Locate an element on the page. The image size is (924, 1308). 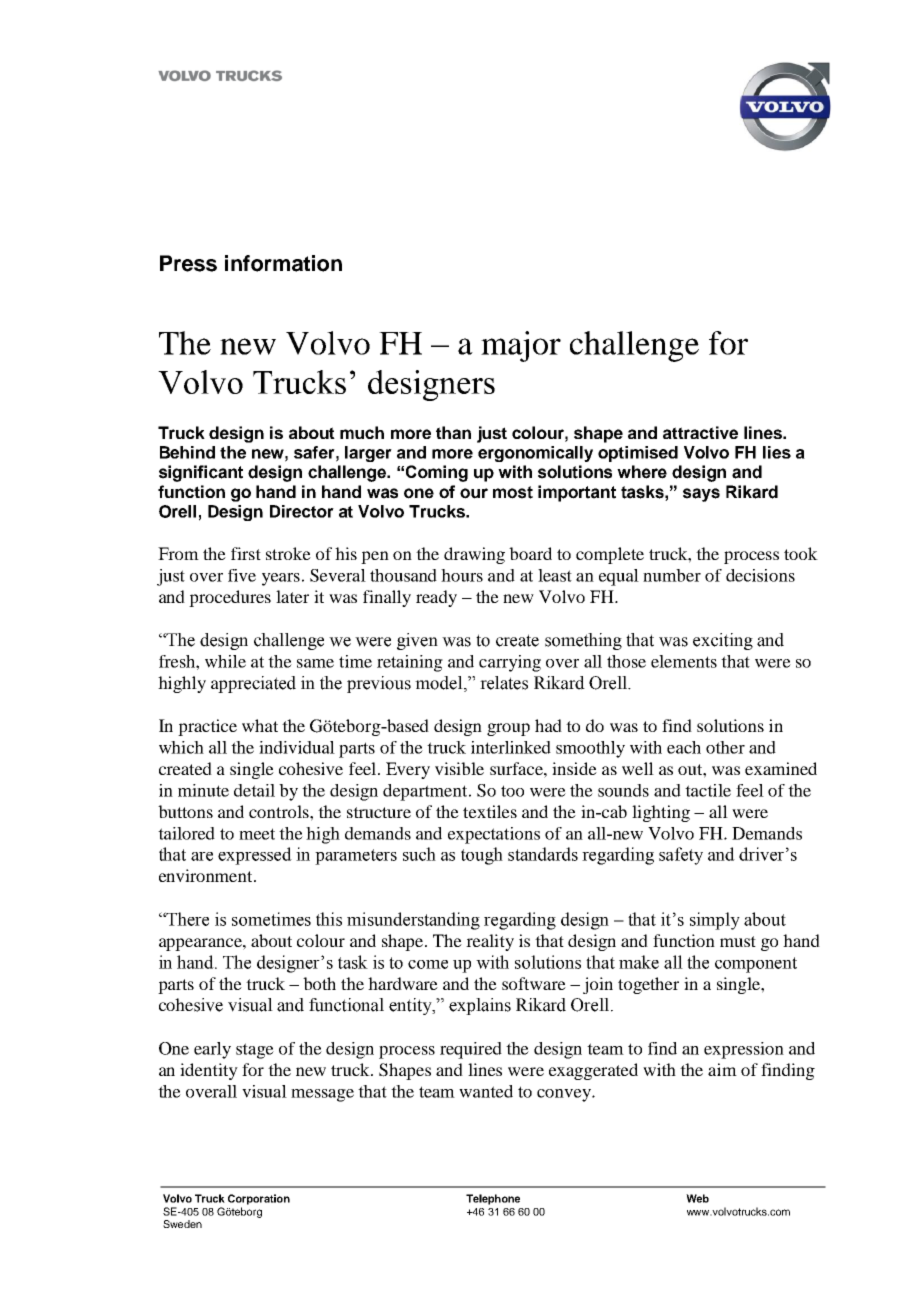
what is located at coordinates (260, 725).
